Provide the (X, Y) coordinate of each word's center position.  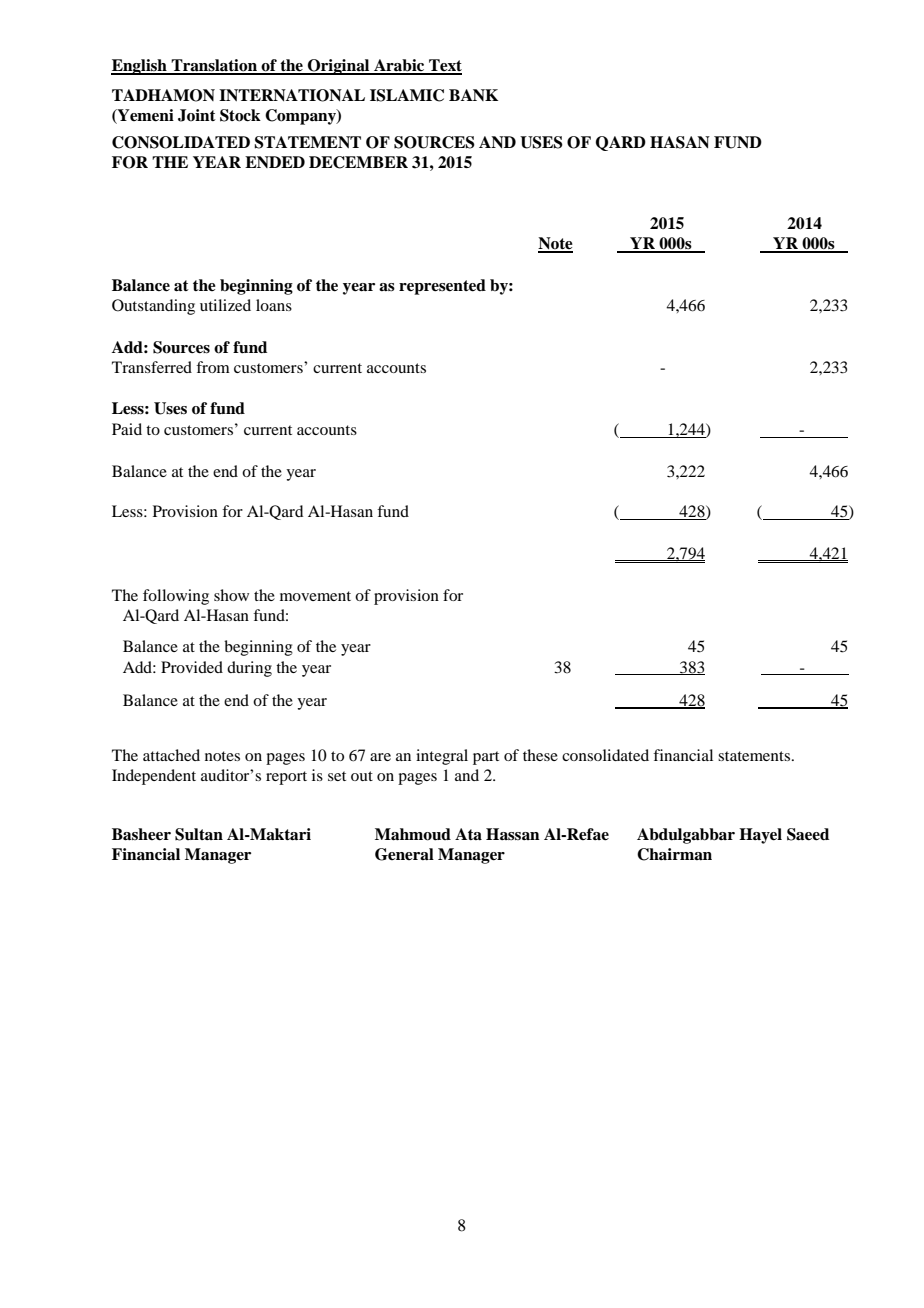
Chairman (674, 854)
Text (444, 66)
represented (442, 287)
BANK (473, 95)
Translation (214, 66)
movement (315, 596)
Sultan (199, 834)
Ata (468, 834)
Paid (127, 429)
